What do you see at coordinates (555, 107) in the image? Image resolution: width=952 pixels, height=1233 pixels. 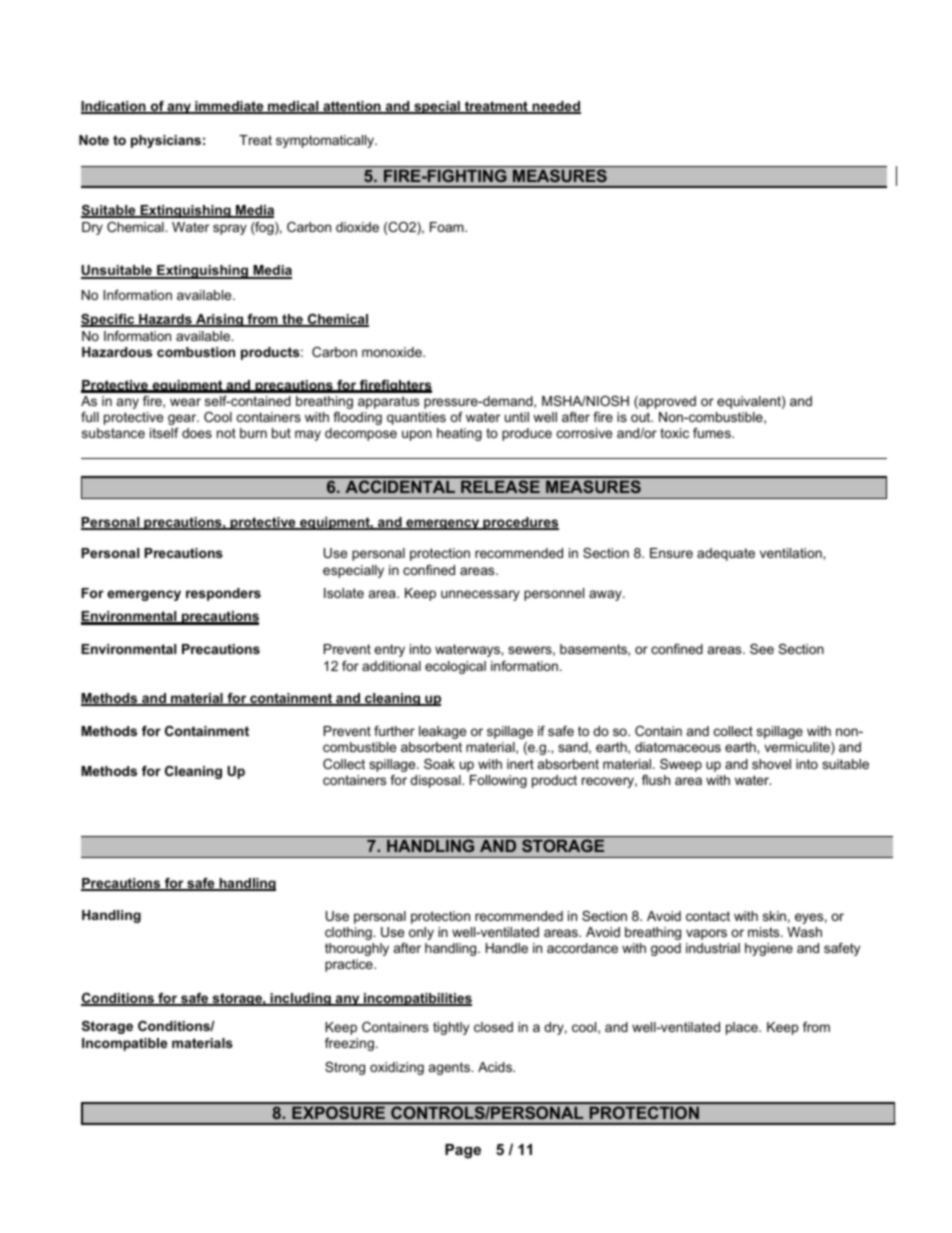 I see `needed` at bounding box center [555, 107].
